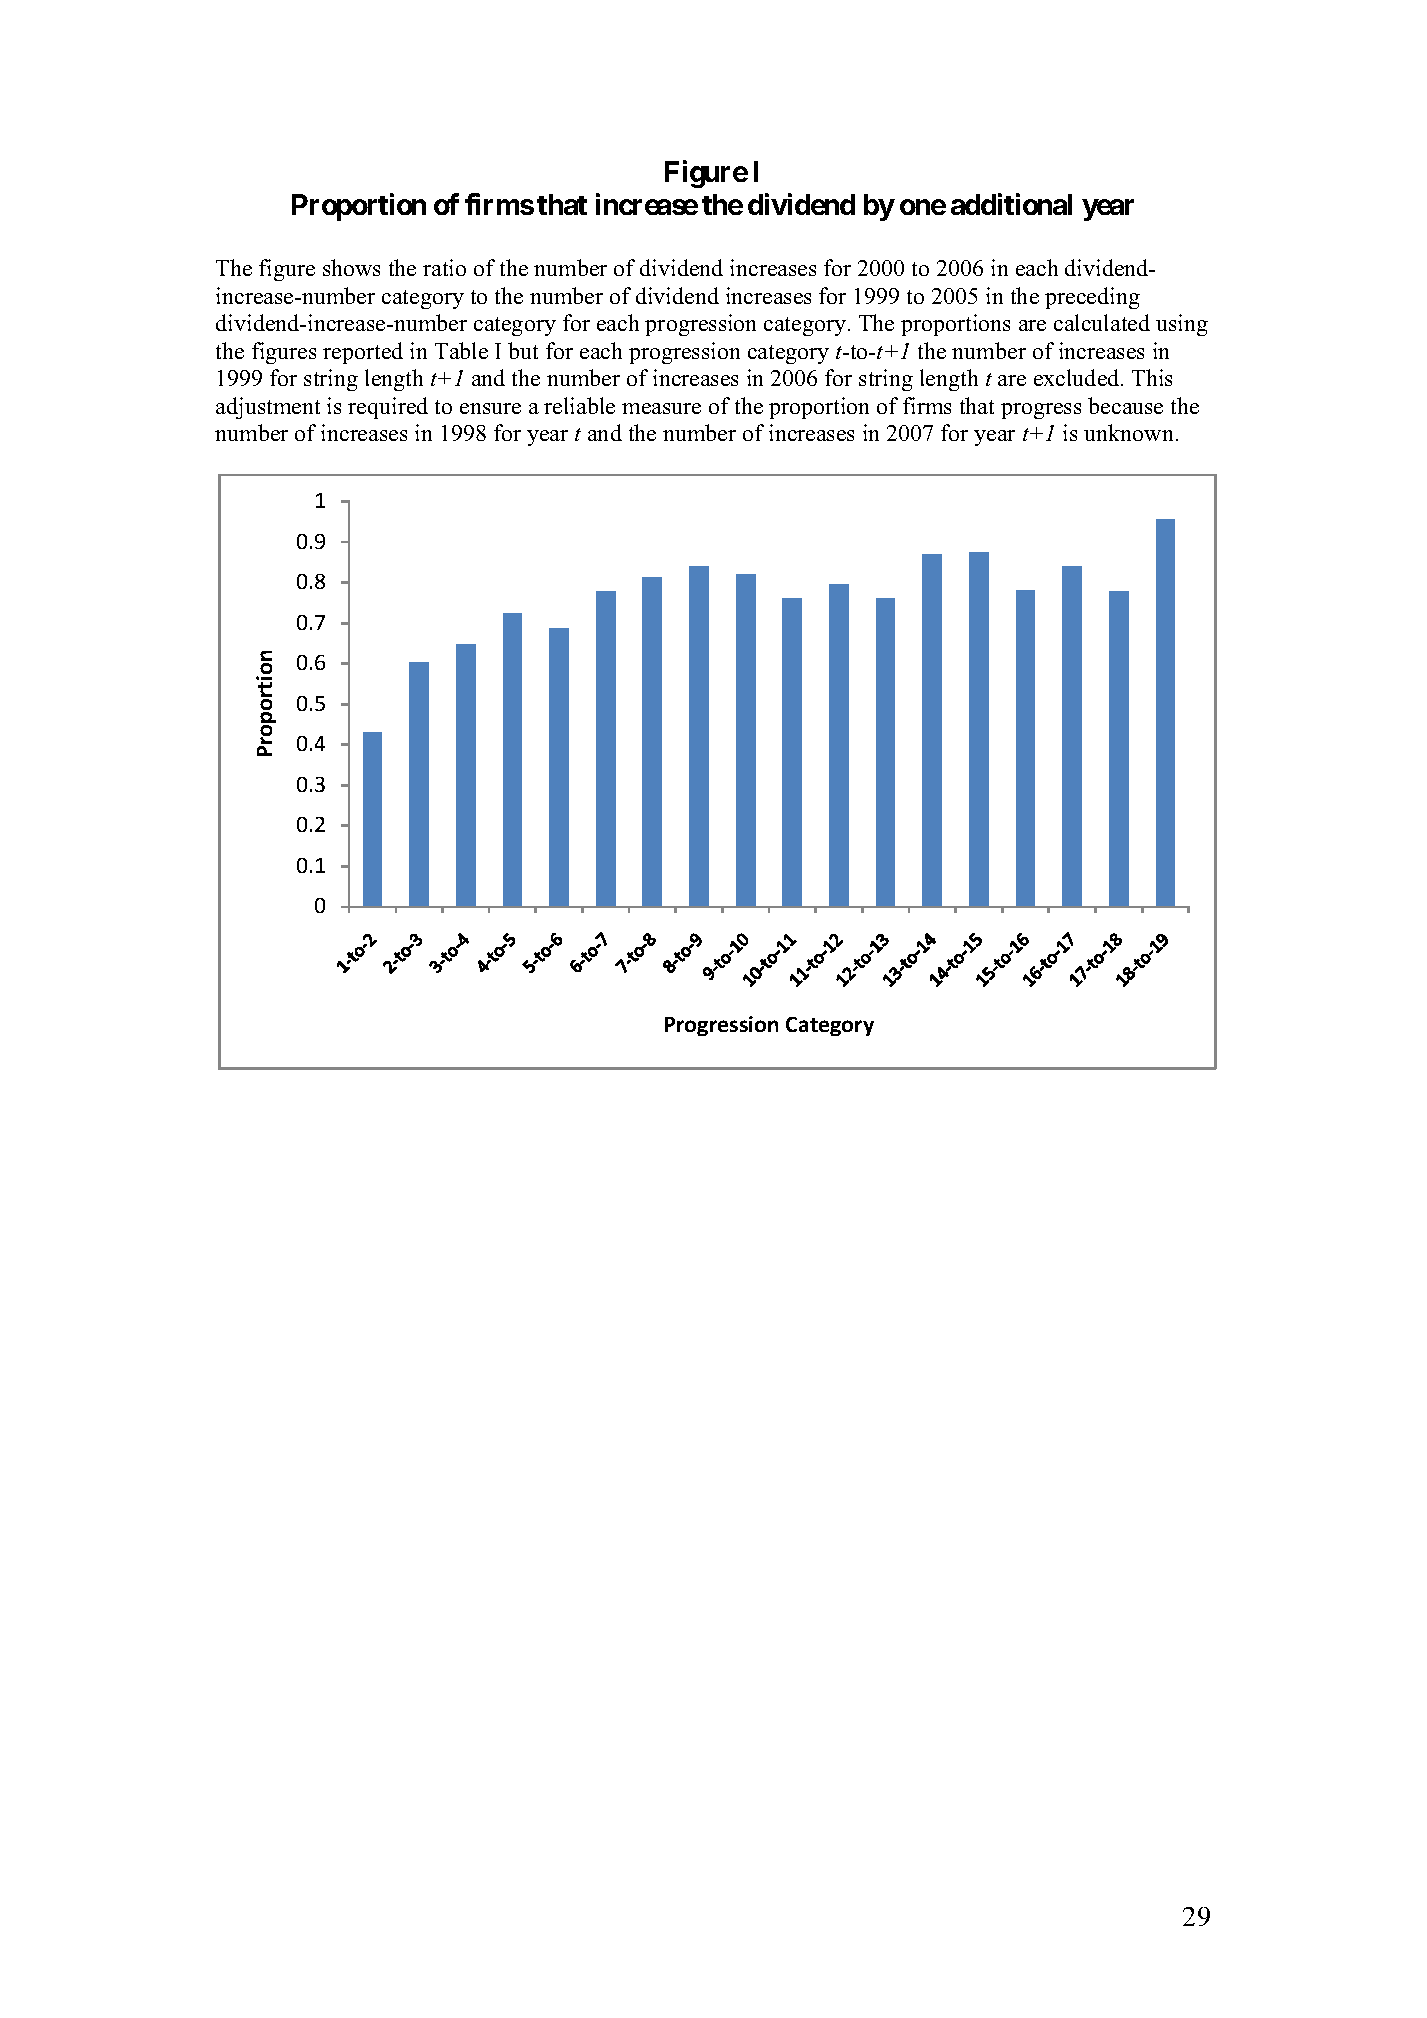 The height and width of the screenshot is (2018, 1427). Describe the element at coordinates (351, 267) in the screenshot. I see `shows` at that location.
